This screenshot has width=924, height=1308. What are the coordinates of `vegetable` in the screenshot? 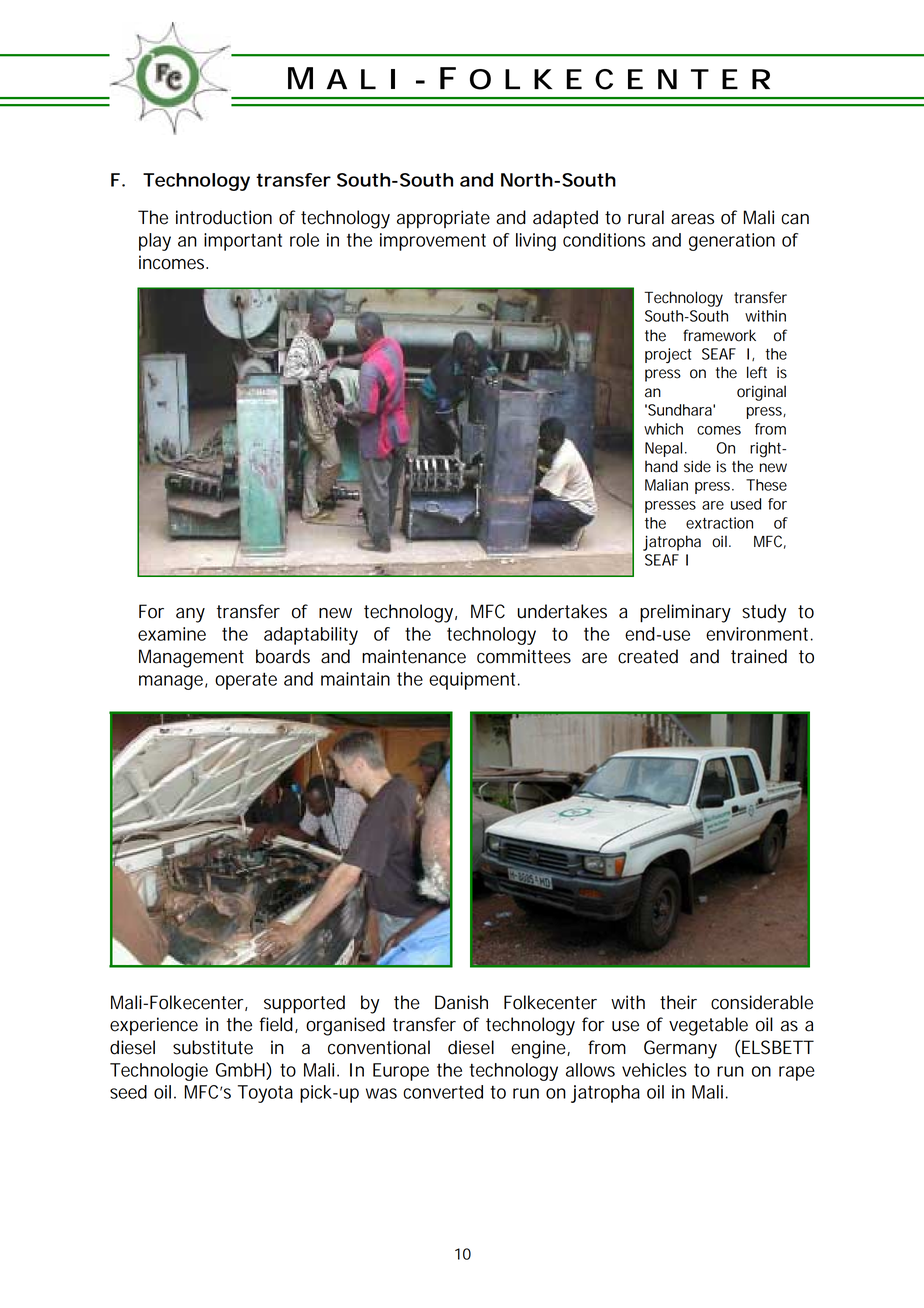 It's located at (708, 1026).
